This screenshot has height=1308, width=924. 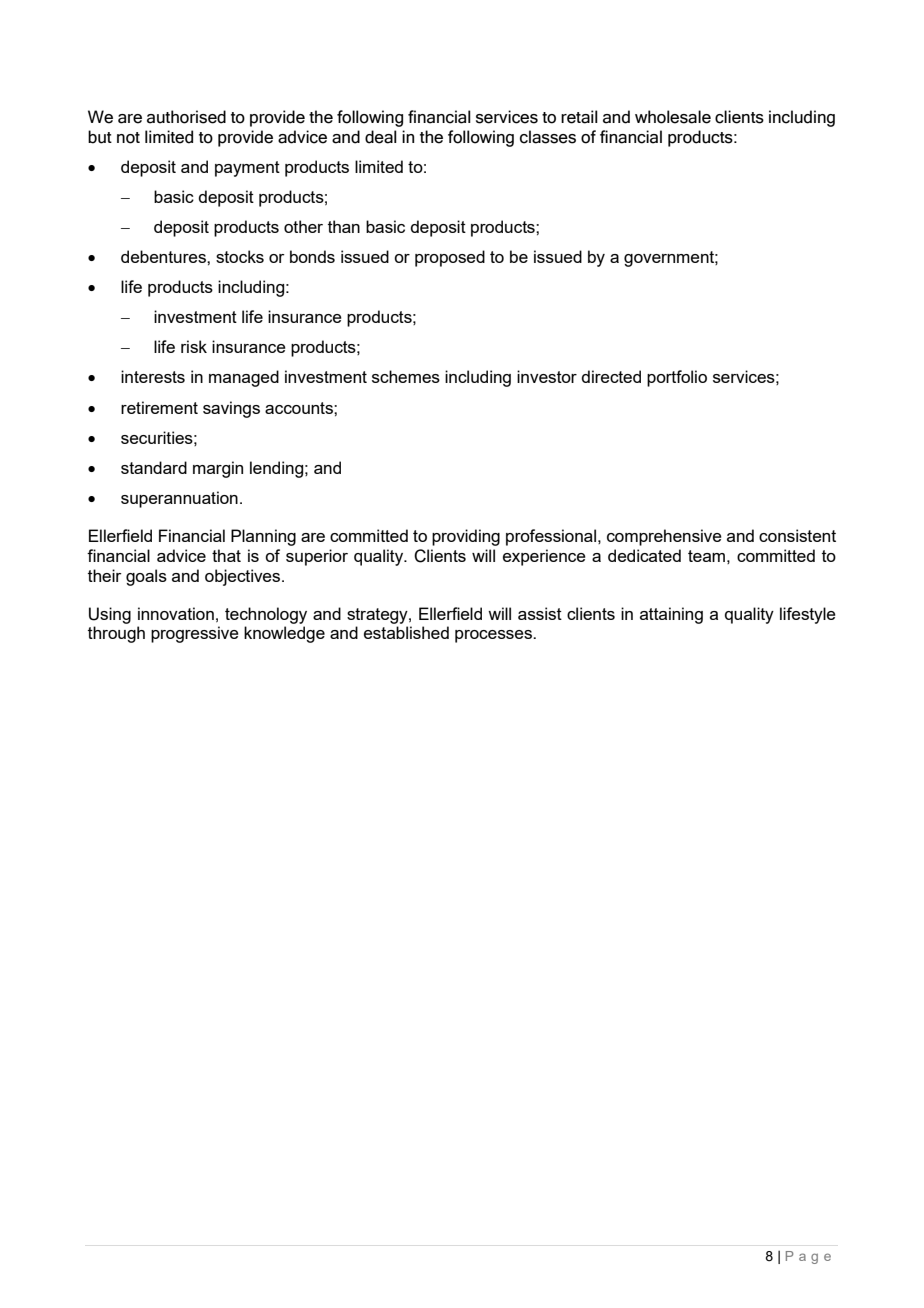 What do you see at coordinates (673, 117) in the screenshot?
I see `wholesale` at bounding box center [673, 117].
